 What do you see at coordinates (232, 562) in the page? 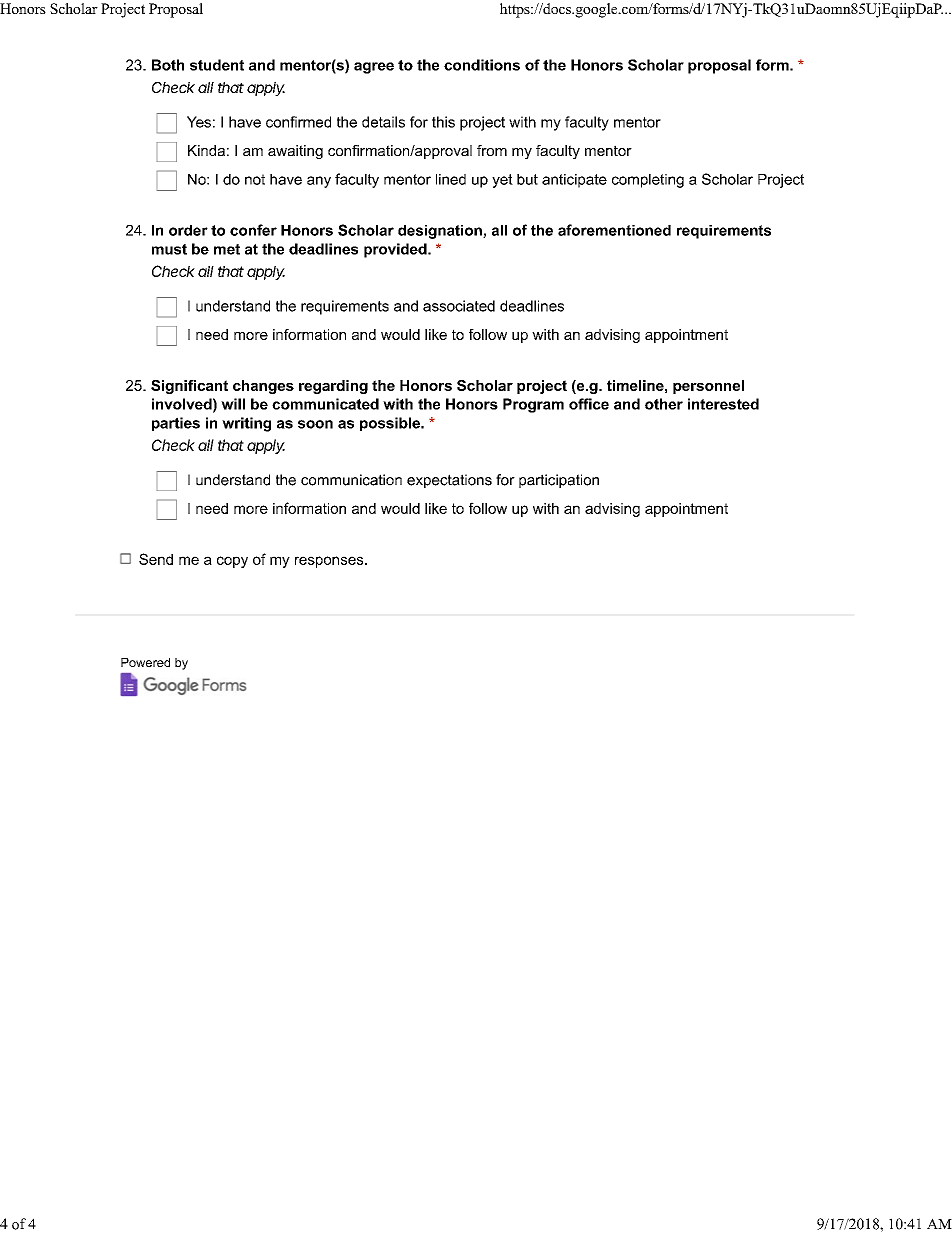
I see `copy` at bounding box center [232, 562].
